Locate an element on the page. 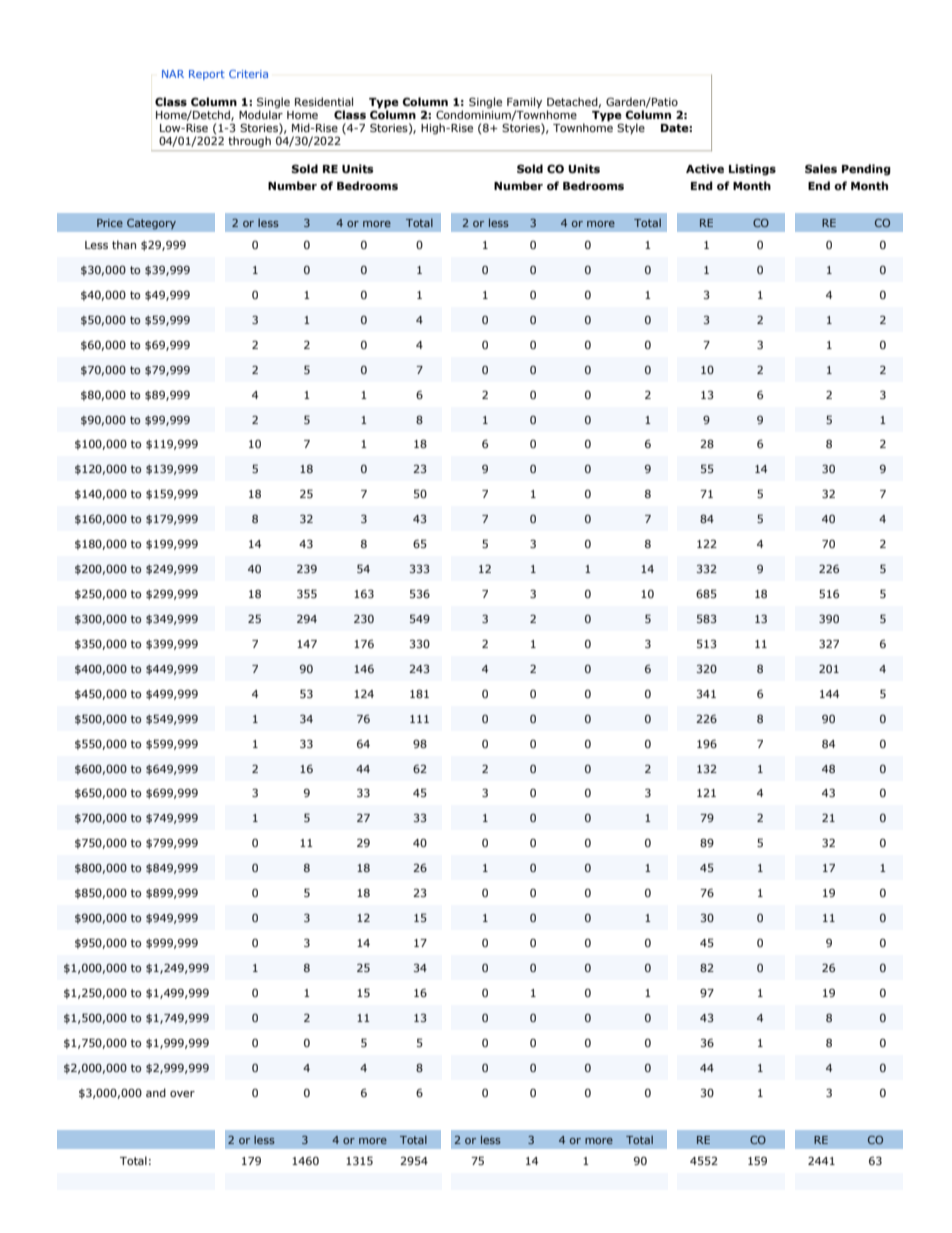 The width and height of the image is (952, 1233). and is located at coordinates (156, 1092).
